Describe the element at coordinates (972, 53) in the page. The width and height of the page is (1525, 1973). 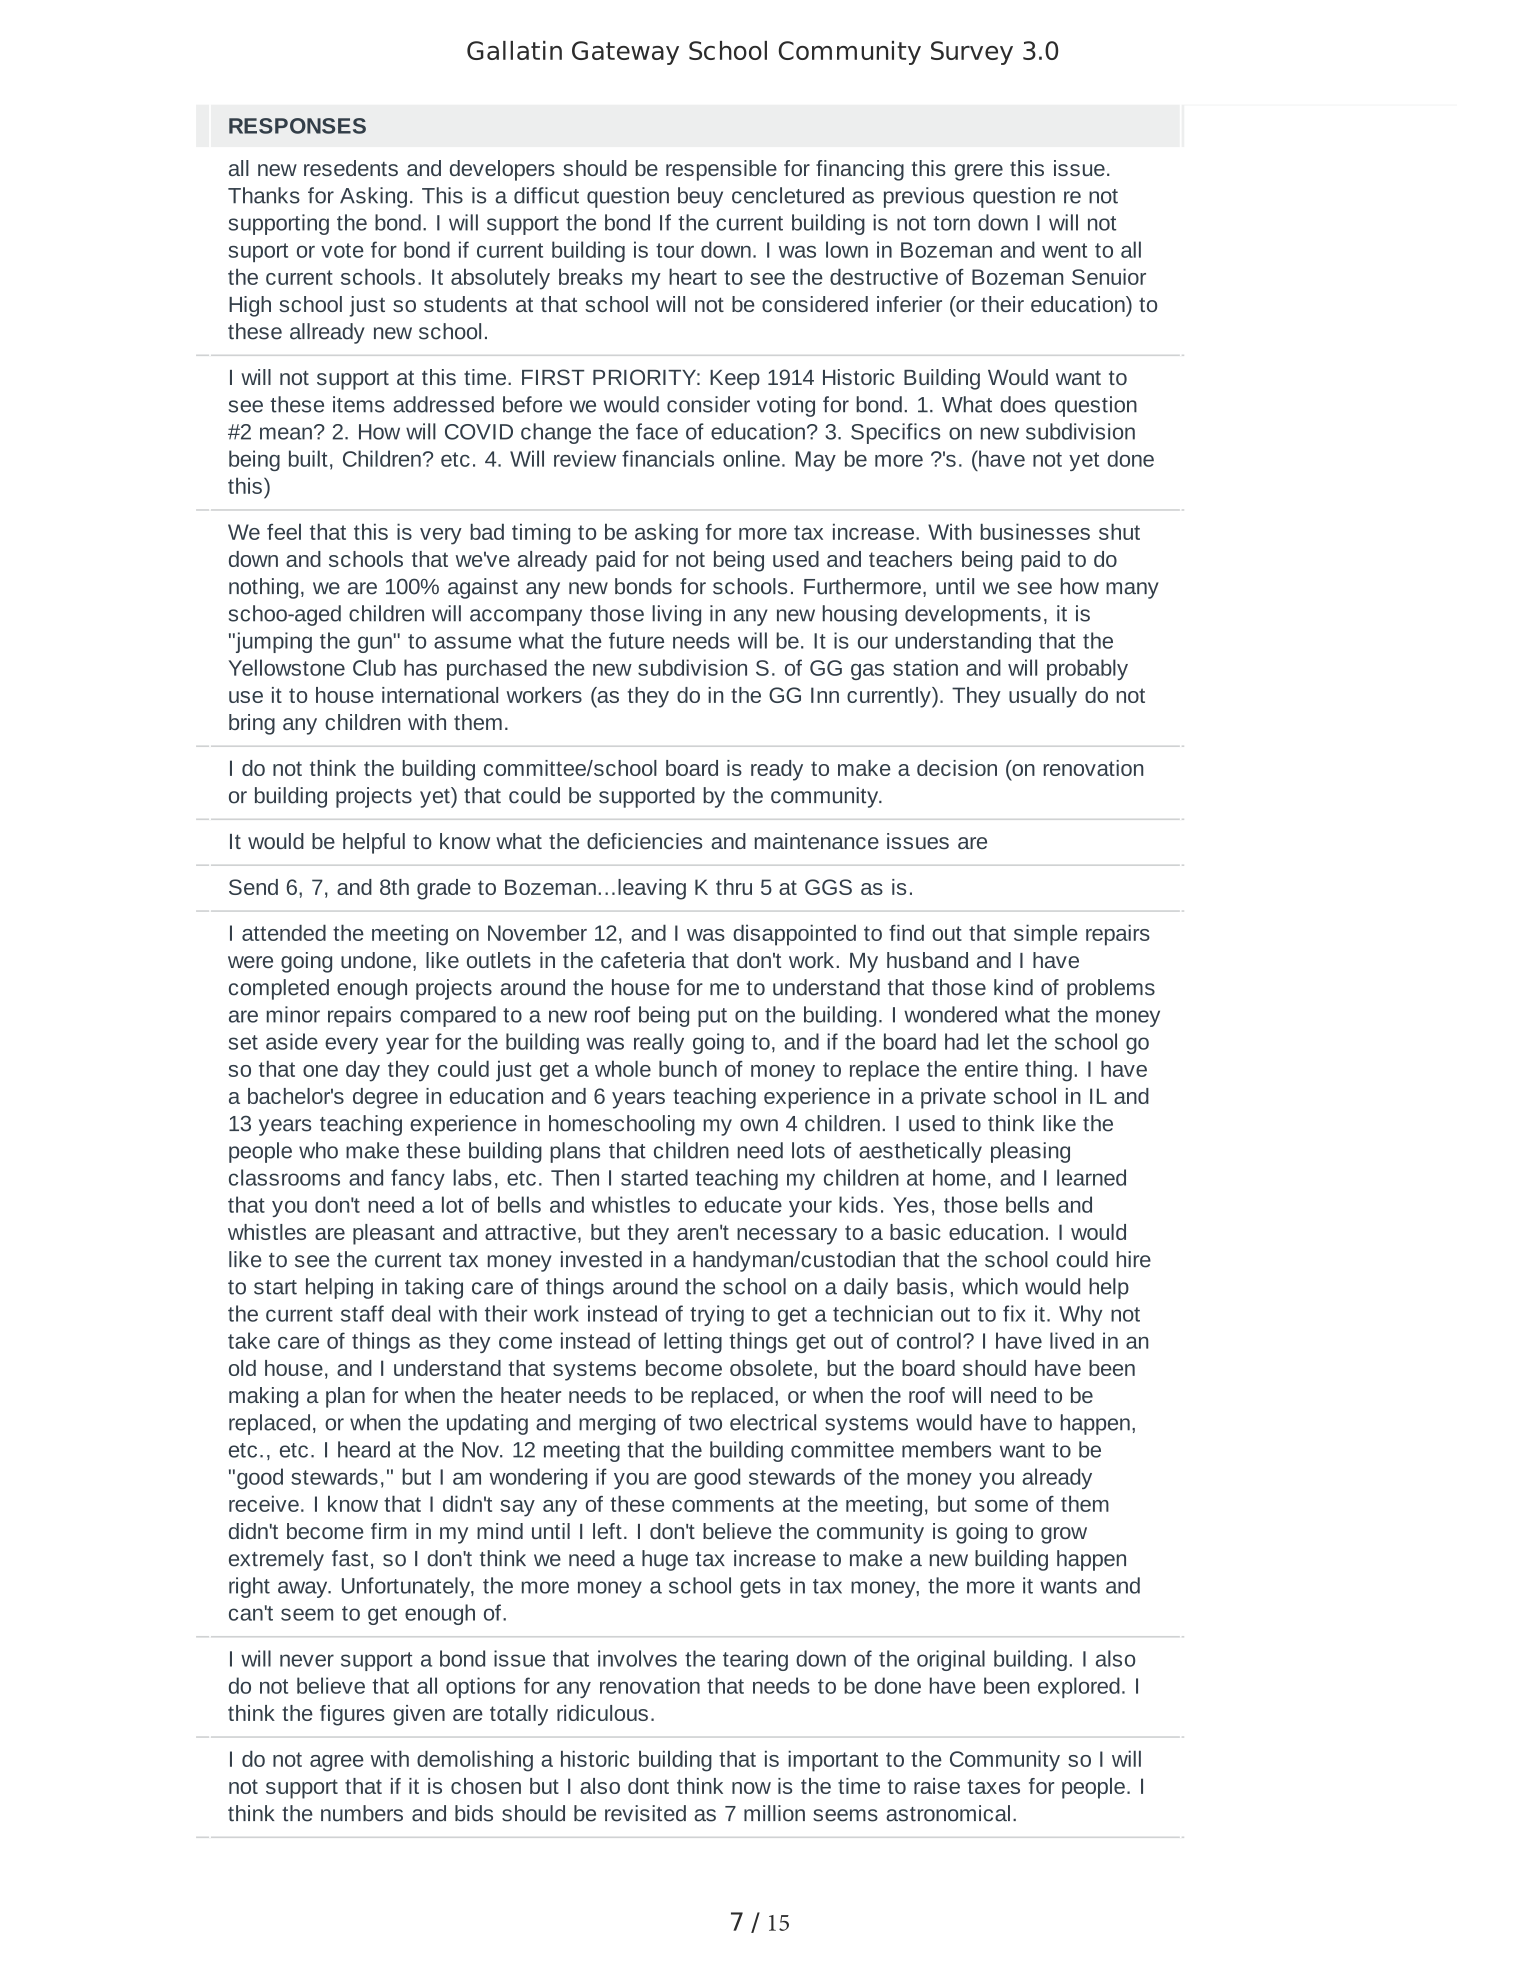
I see `Survey` at that location.
